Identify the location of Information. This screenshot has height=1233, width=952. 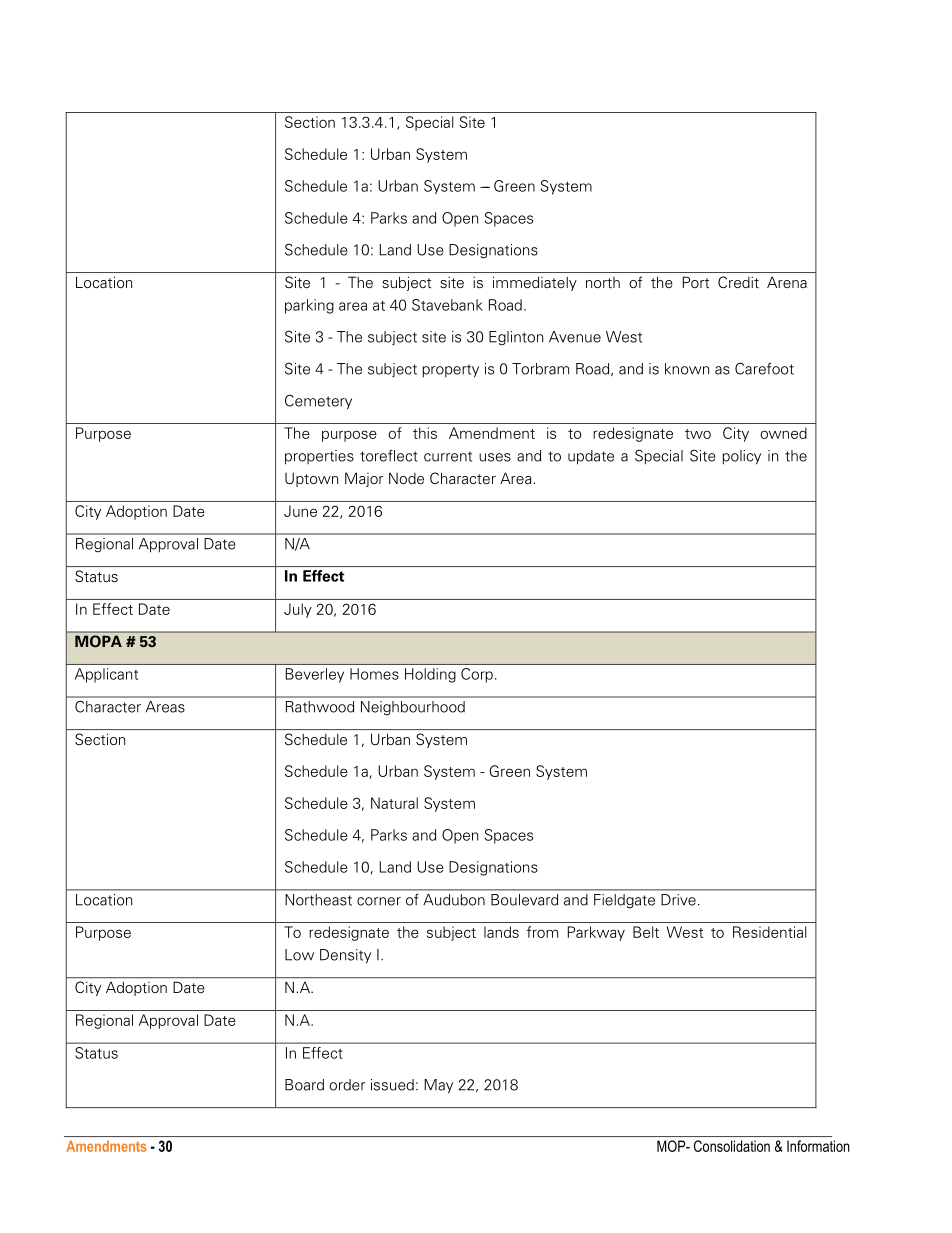
(818, 1146).
